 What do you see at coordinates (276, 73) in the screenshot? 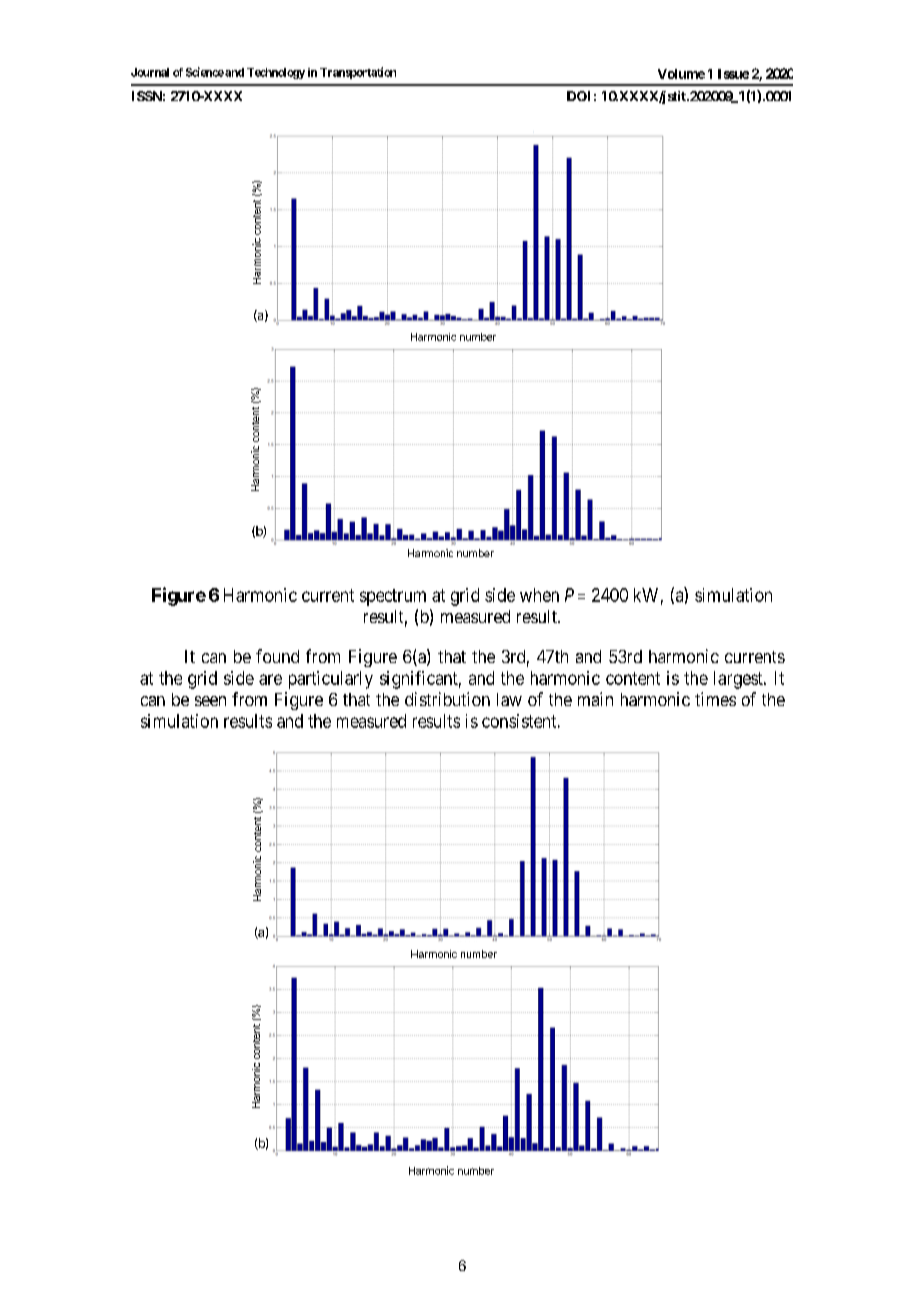
I see `Technology` at bounding box center [276, 73].
